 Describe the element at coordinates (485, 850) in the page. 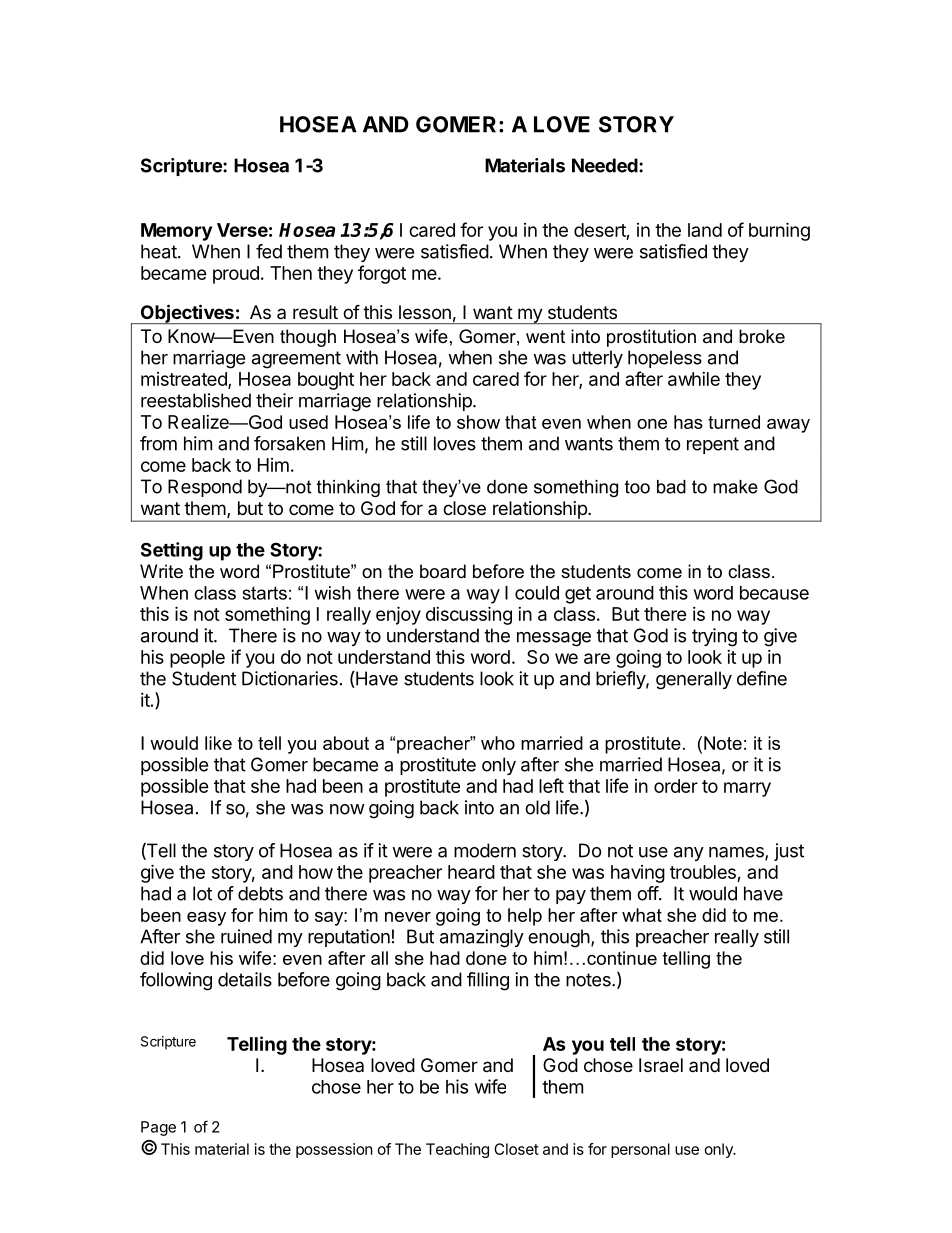

I see `modern` at that location.
